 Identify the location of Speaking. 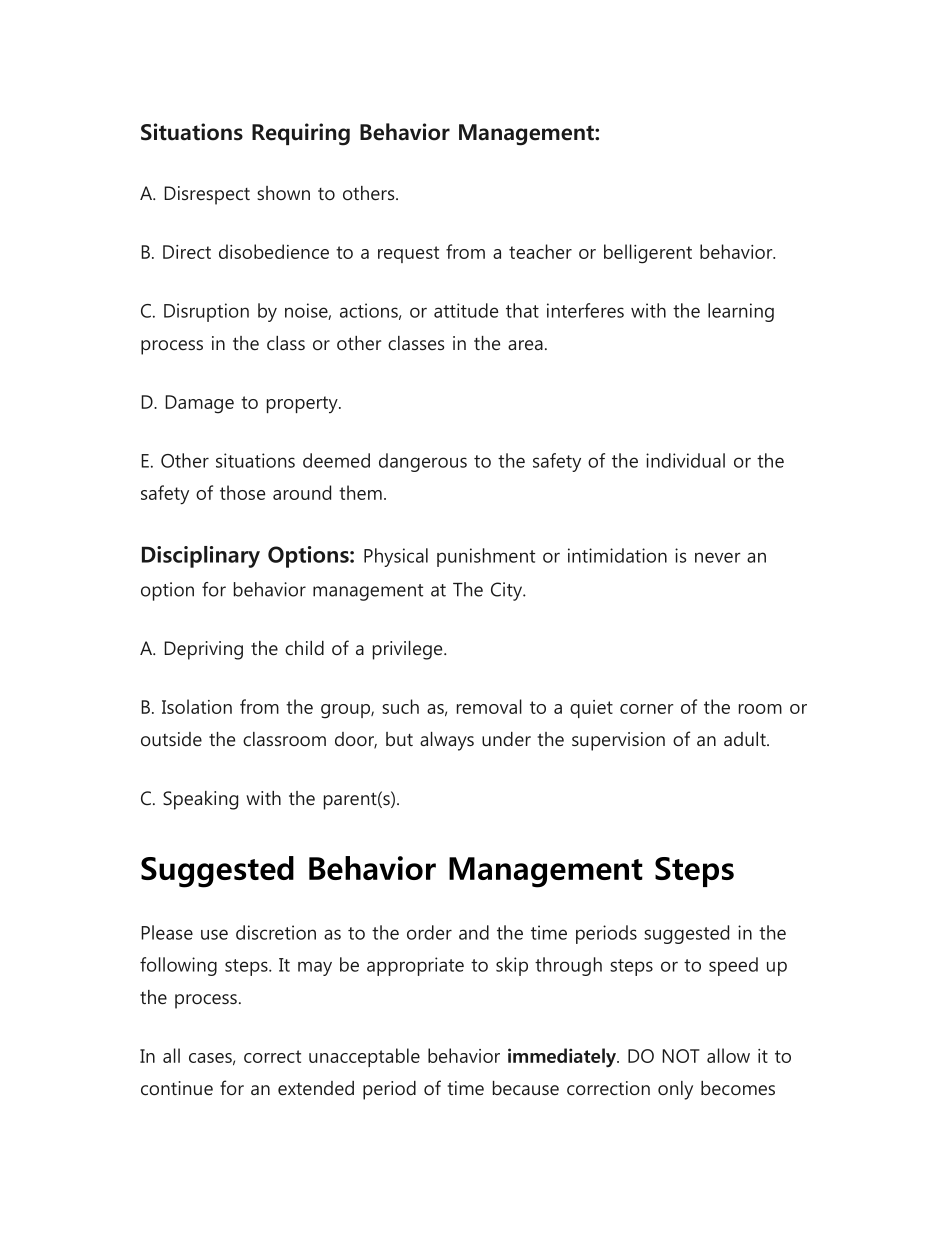
(200, 800).
